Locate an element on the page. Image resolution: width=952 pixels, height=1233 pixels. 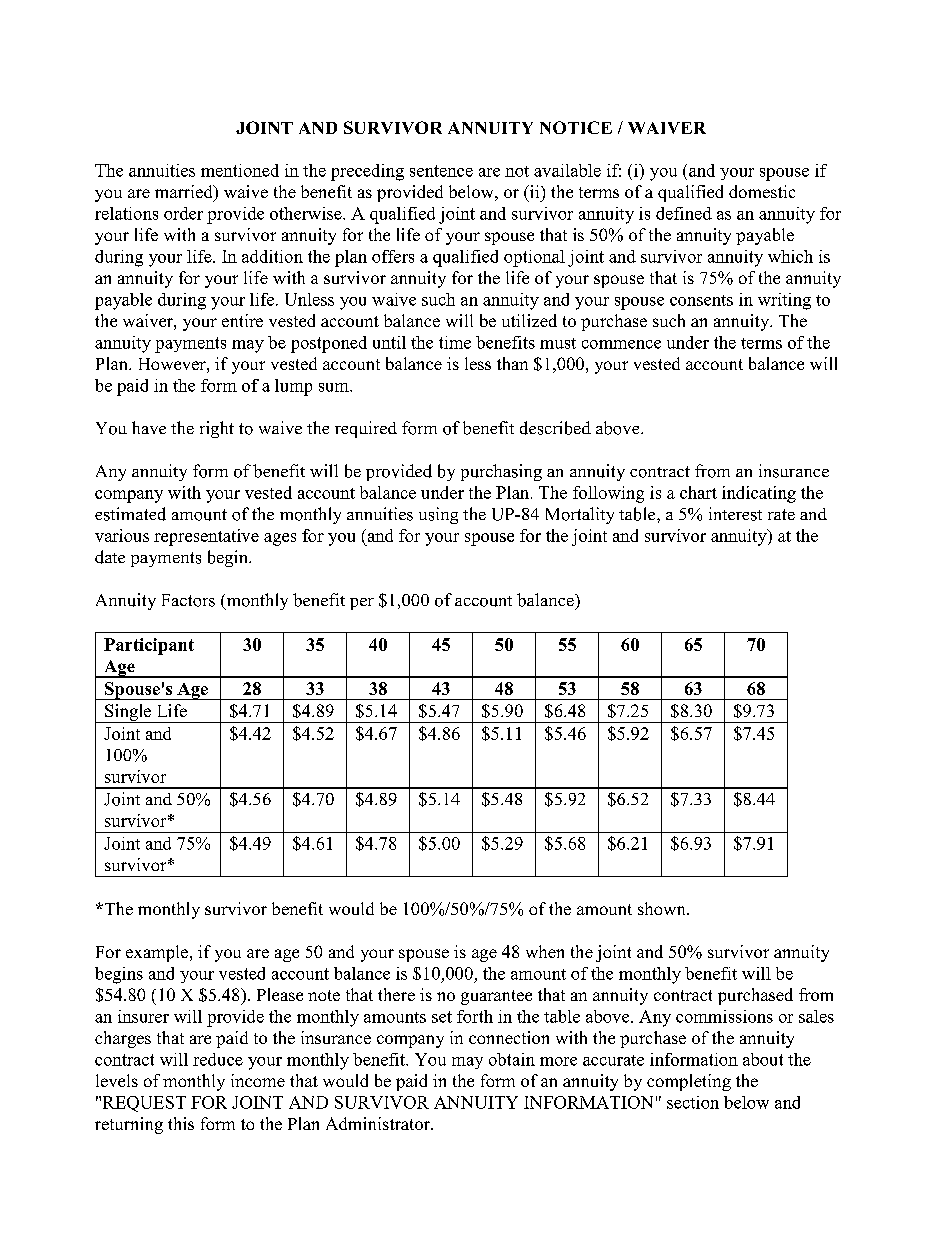
commence is located at coordinates (621, 344).
